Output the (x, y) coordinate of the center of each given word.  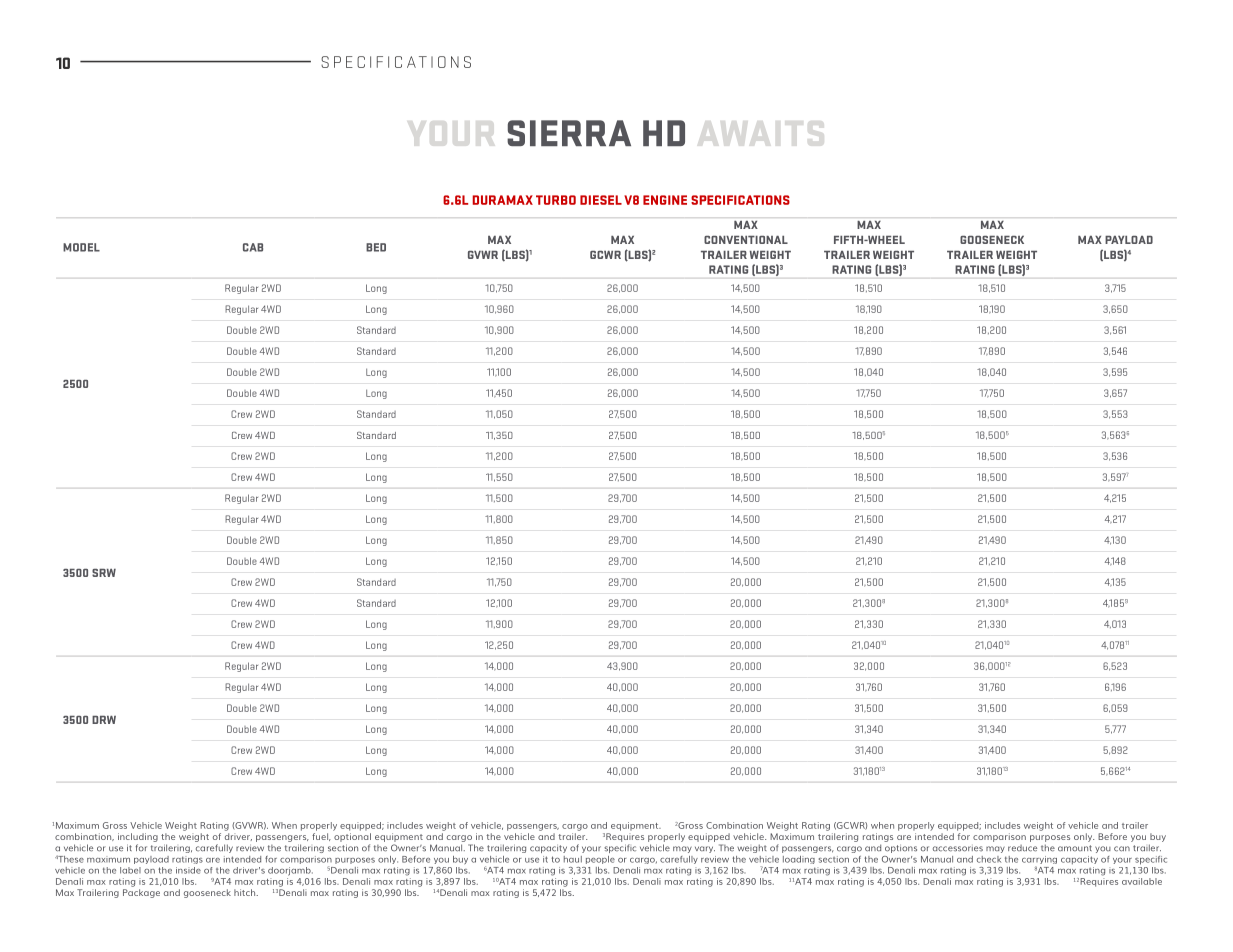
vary (705, 849)
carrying (1039, 861)
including (138, 837)
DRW (104, 720)
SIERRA (569, 133)
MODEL (81, 247)
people (600, 860)
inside (188, 870)
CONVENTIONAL (746, 240)
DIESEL (601, 200)
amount (1075, 848)
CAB (253, 247)
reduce (1022, 848)
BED (376, 247)
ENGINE (665, 200)
